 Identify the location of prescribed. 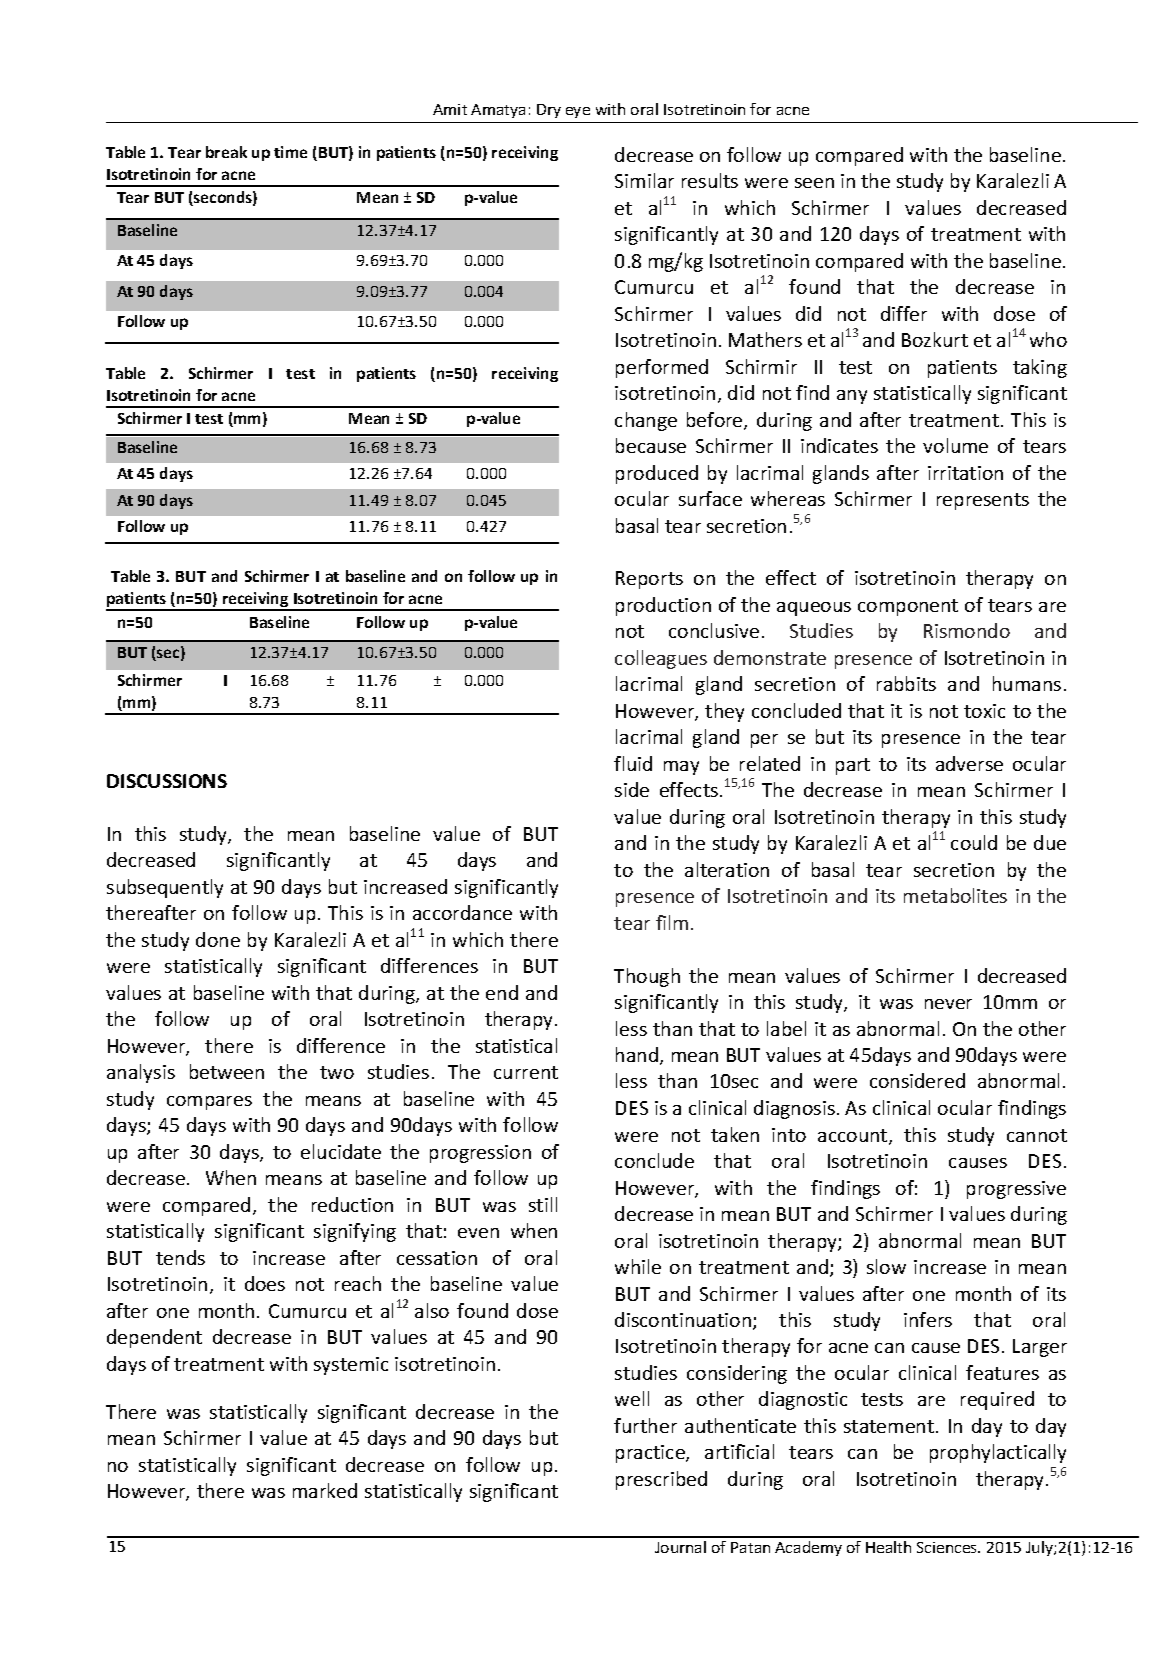
(661, 1480).
